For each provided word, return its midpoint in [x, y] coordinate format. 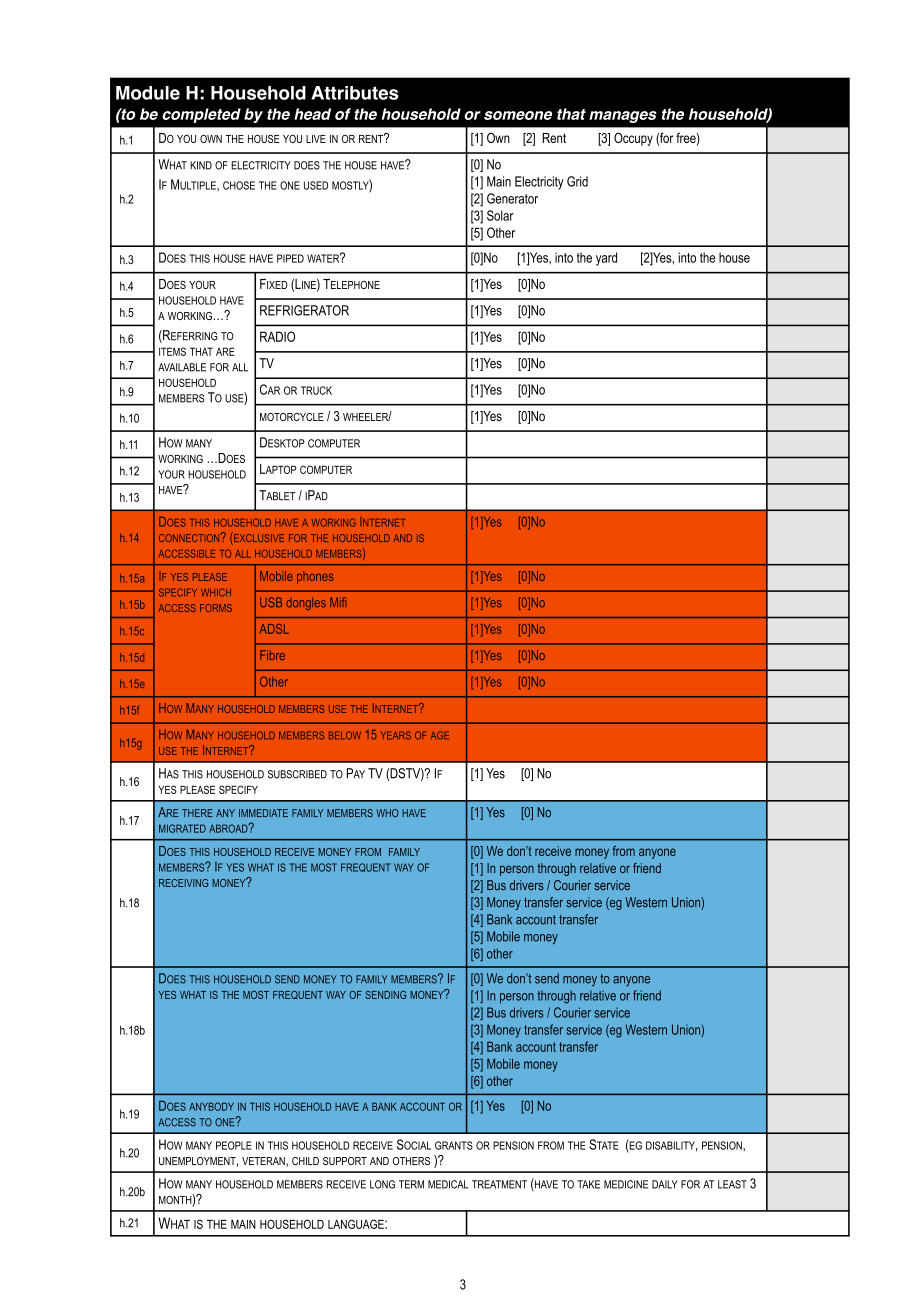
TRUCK [316, 390]
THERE [197, 813]
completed [201, 115]
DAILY [665, 1184]
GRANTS [454, 1145]
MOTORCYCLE [292, 417]
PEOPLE [234, 1145]
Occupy [633, 139]
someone [518, 115]
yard [606, 259]
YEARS [396, 735]
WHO [387, 813]
